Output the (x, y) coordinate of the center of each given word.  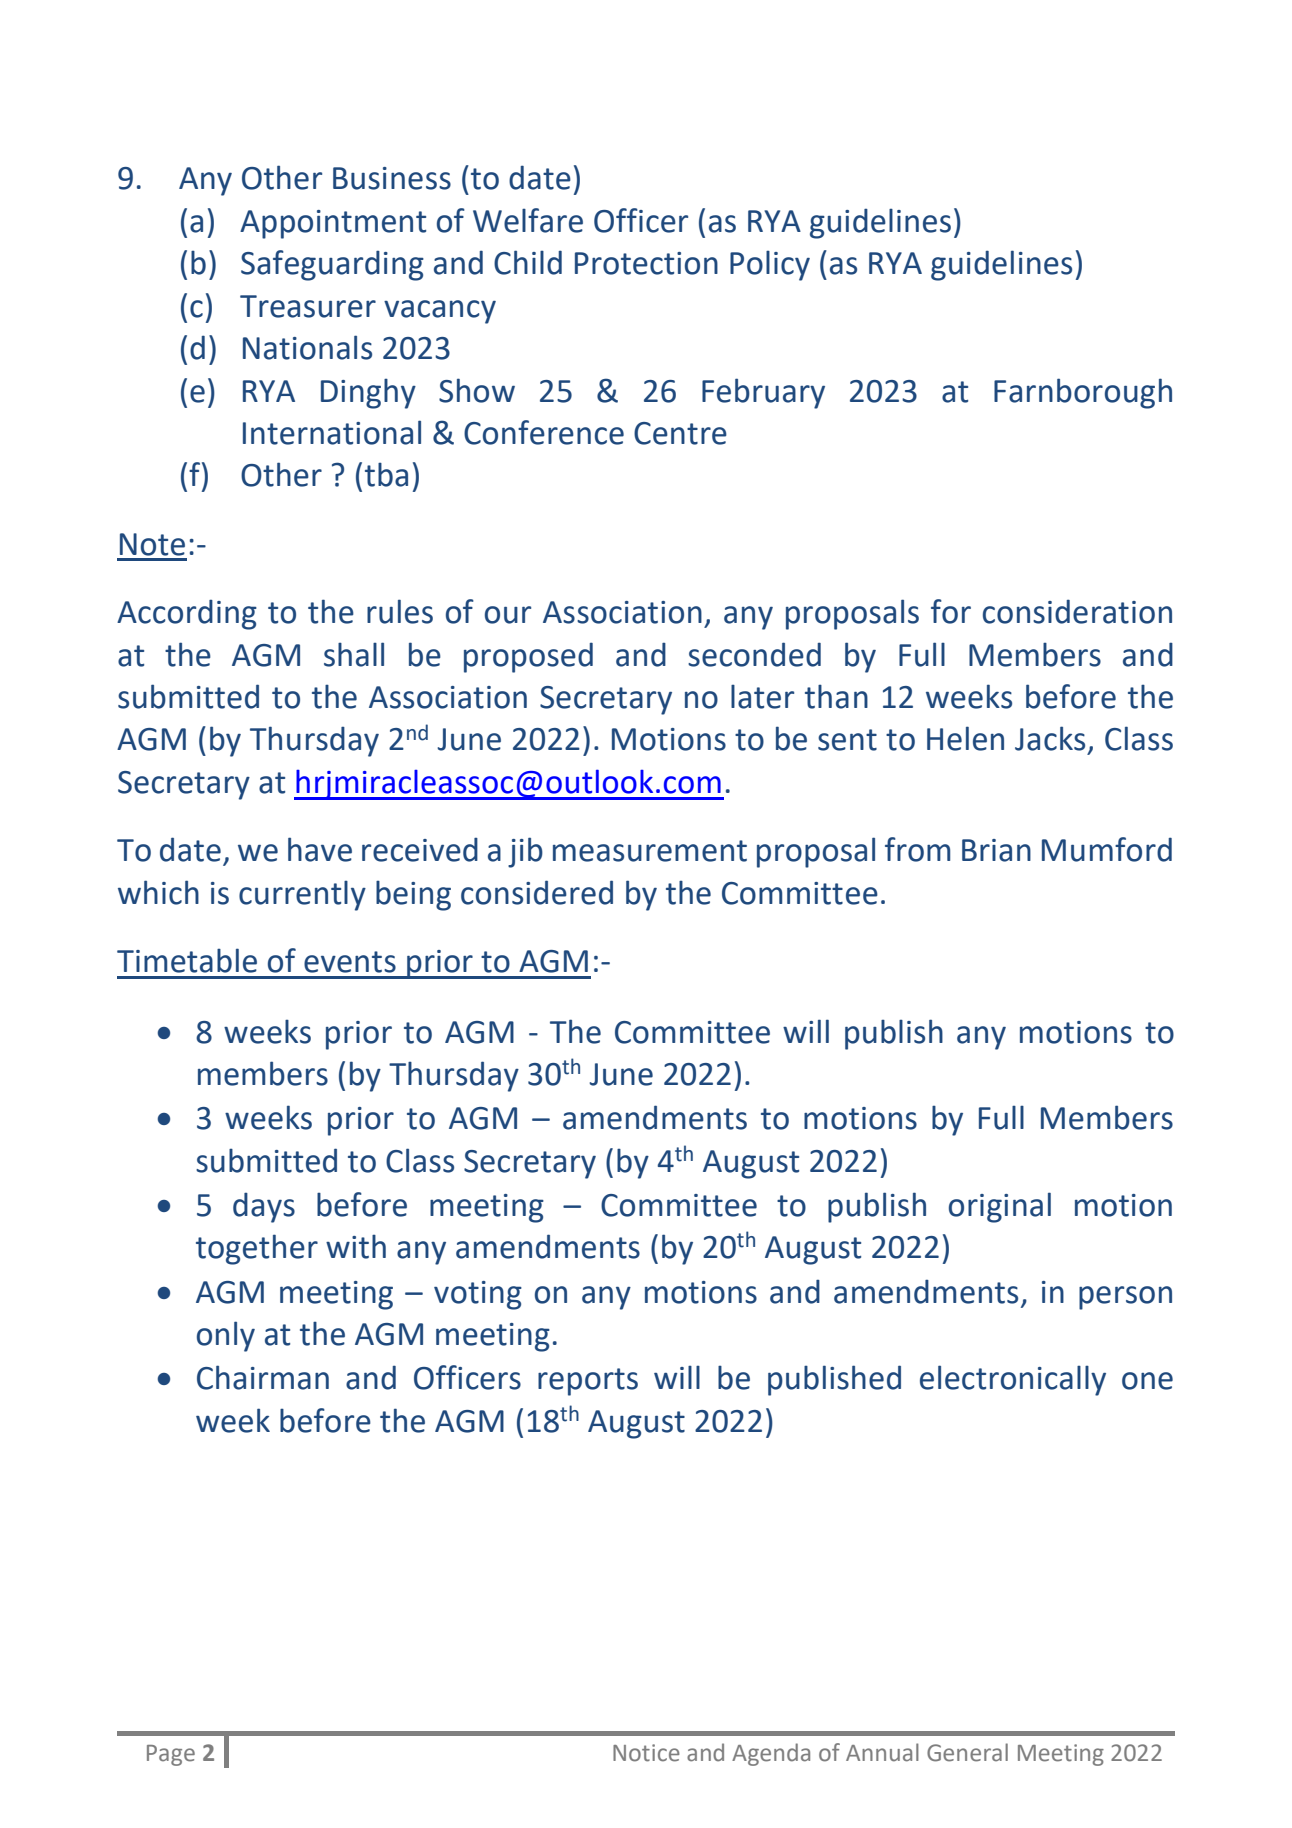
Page (171, 1755)
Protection (646, 263)
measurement (650, 851)
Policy (770, 266)
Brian (996, 850)
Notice (646, 1753)
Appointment (333, 224)
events (350, 962)
